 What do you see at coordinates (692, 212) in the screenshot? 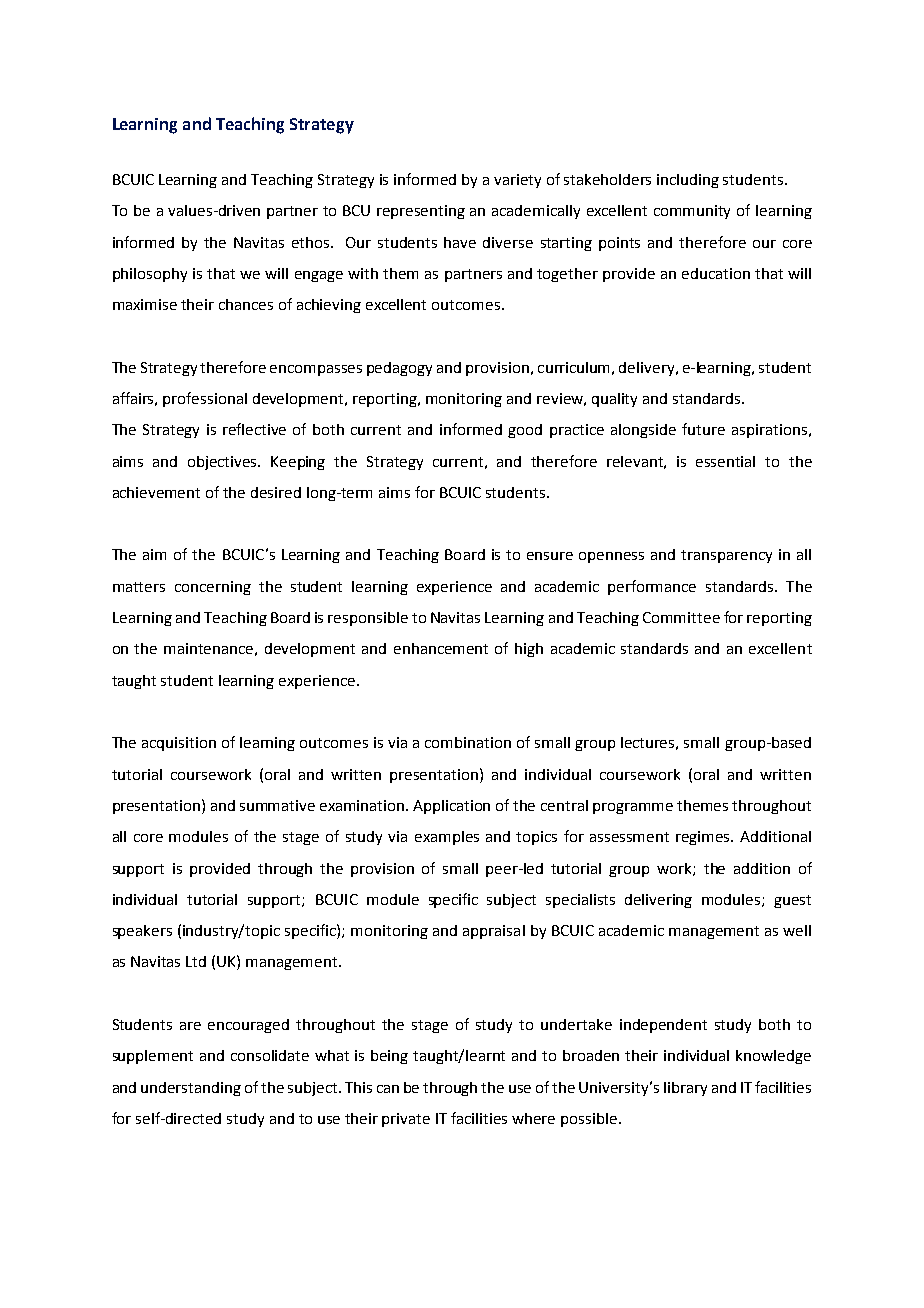
I see `community` at bounding box center [692, 212].
